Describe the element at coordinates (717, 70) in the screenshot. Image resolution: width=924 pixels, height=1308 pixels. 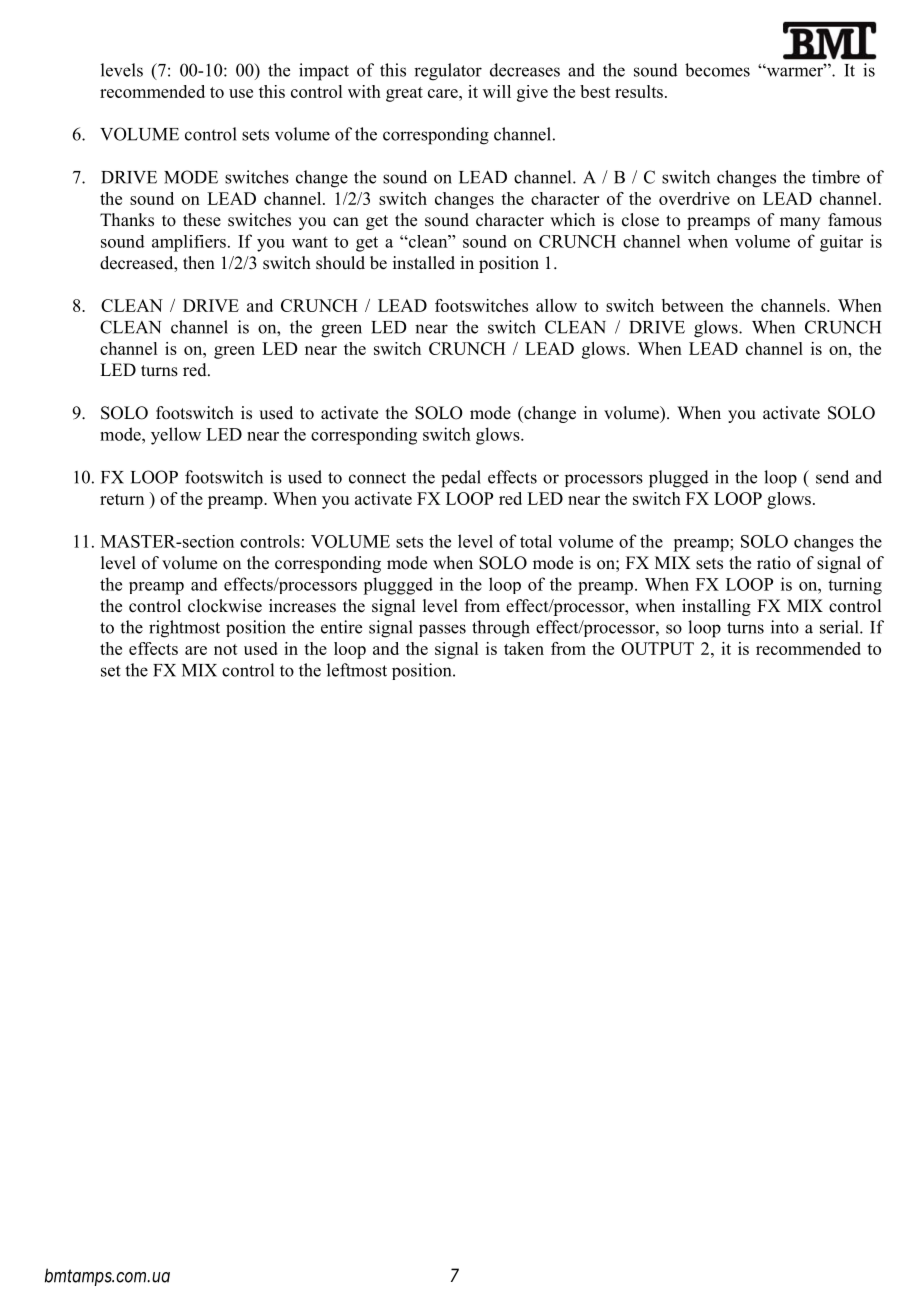
I see `becomes` at that location.
